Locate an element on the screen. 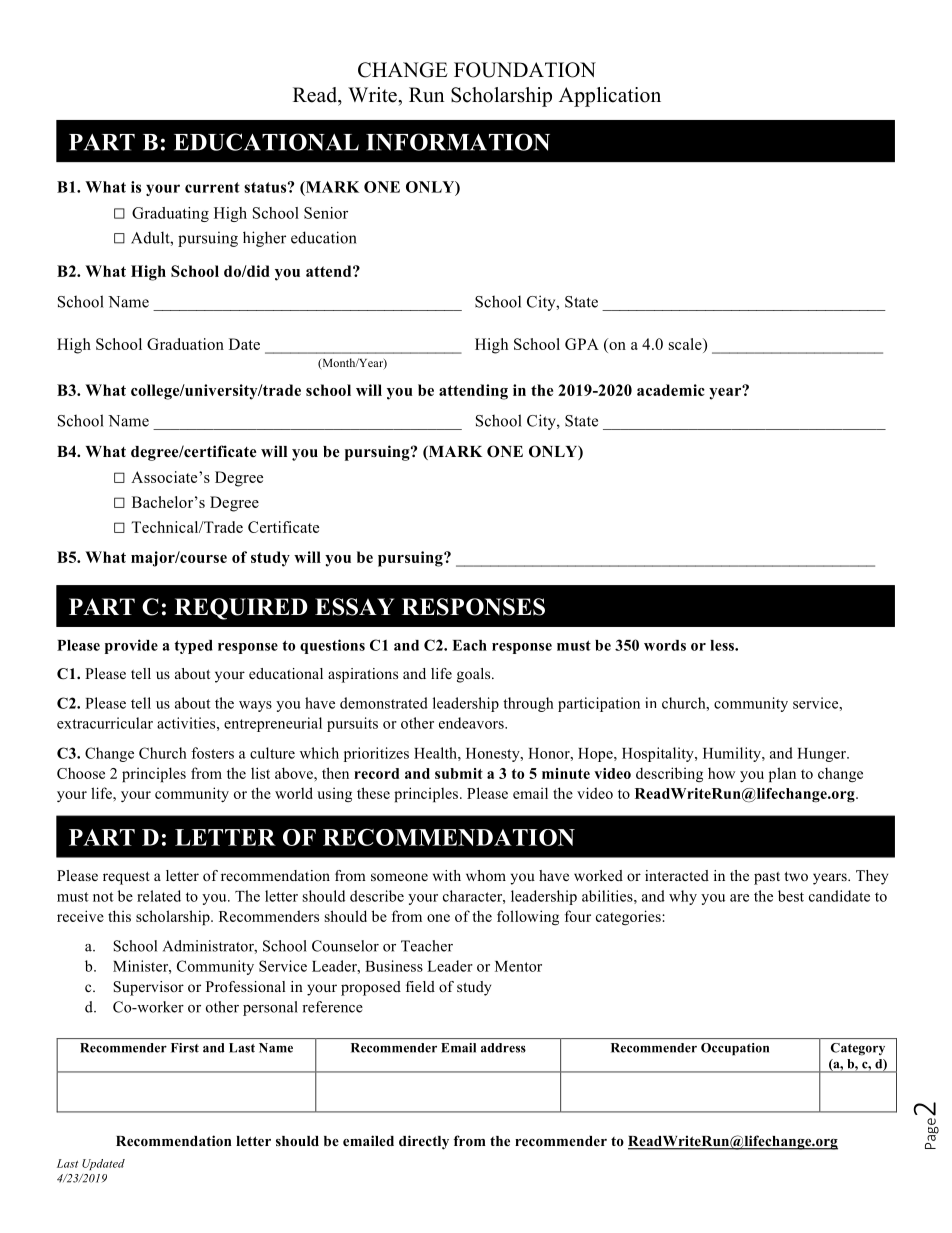 Image resolution: width=952 pixels, height=1233 pixels. request is located at coordinates (126, 878).
